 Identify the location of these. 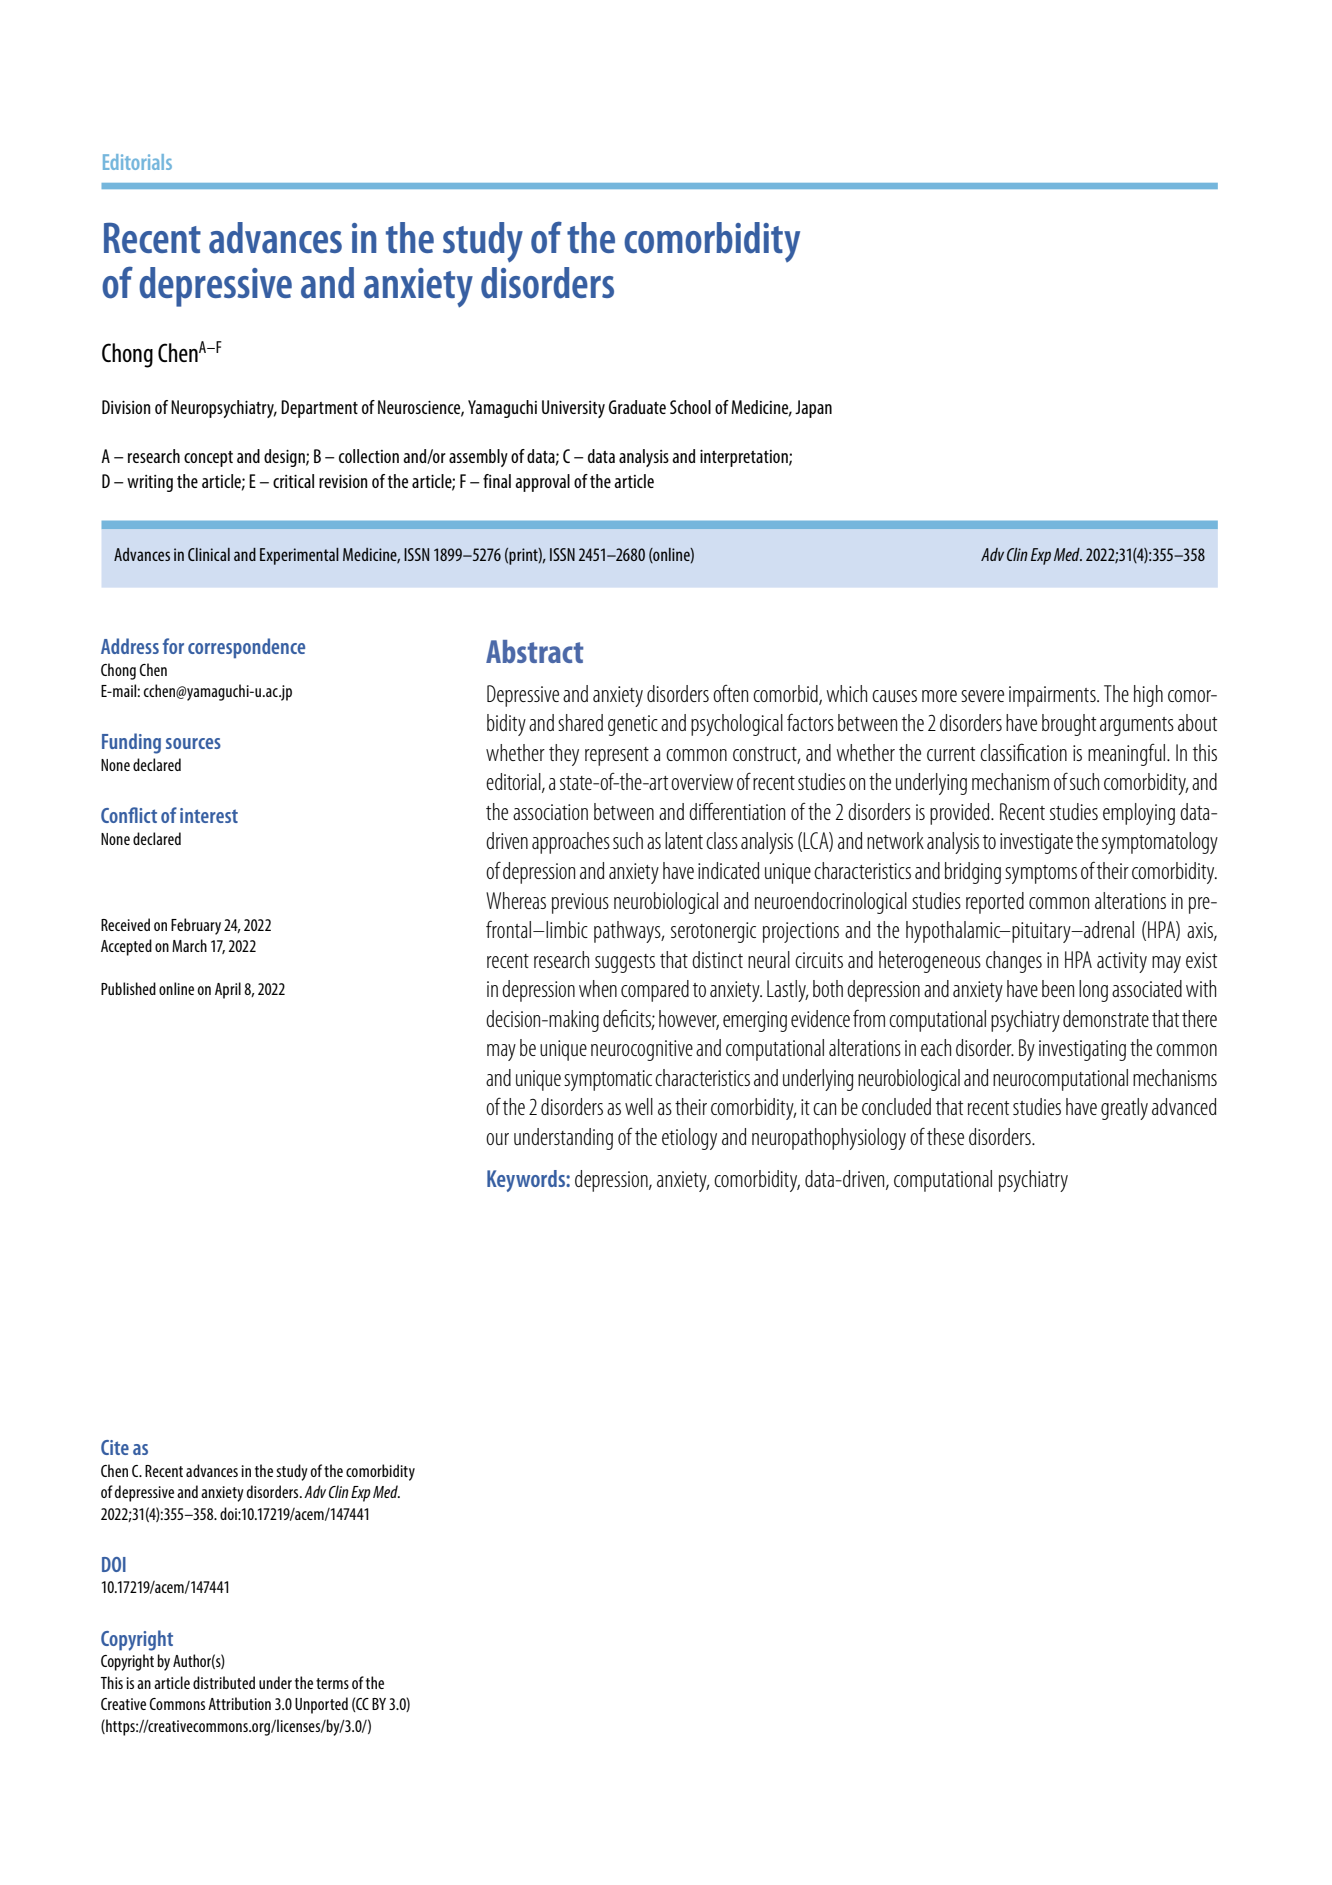
(945, 1136).
